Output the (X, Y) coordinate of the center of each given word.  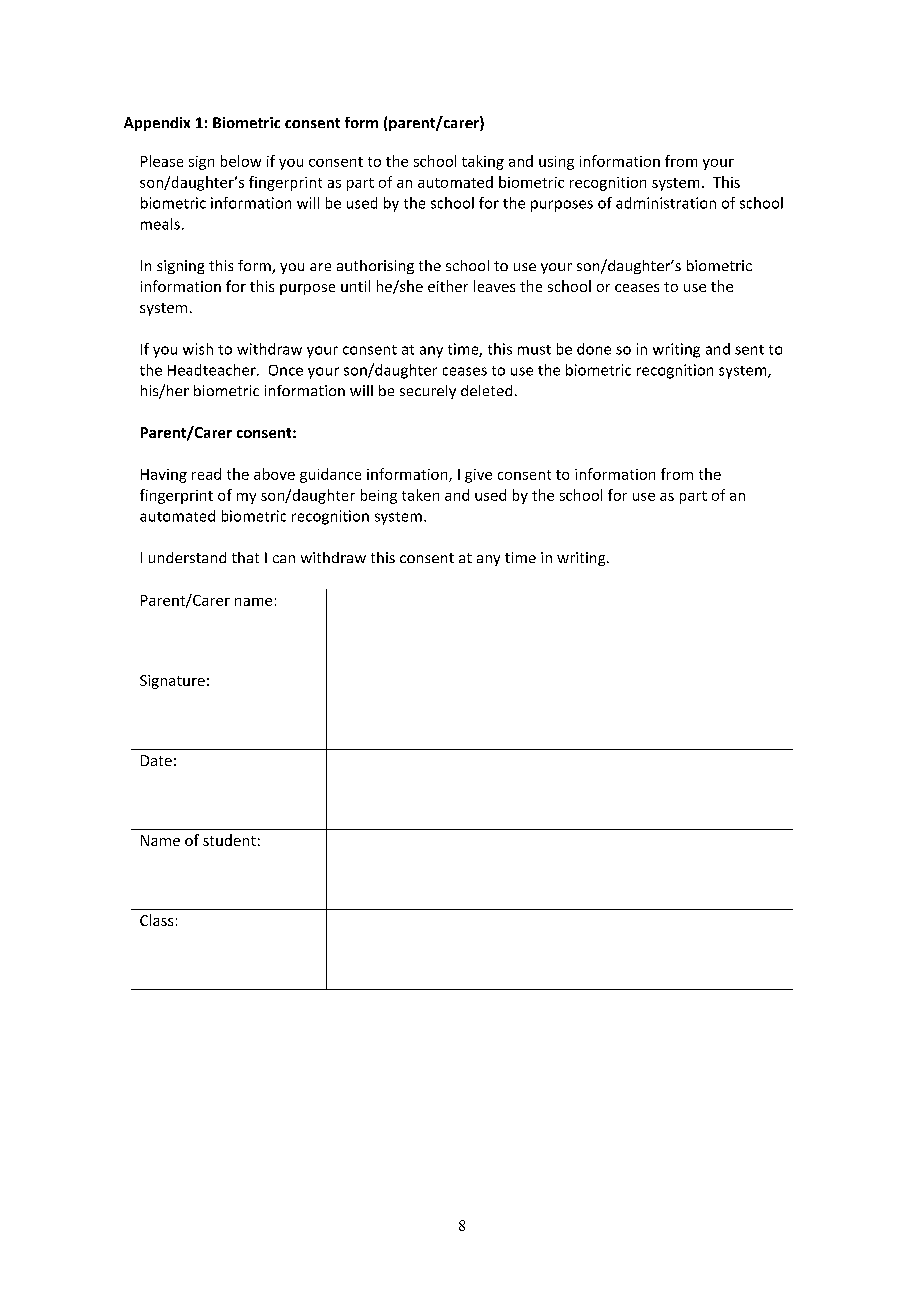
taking (483, 162)
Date (156, 760)
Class (156, 920)
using (556, 163)
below (241, 161)
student (229, 840)
